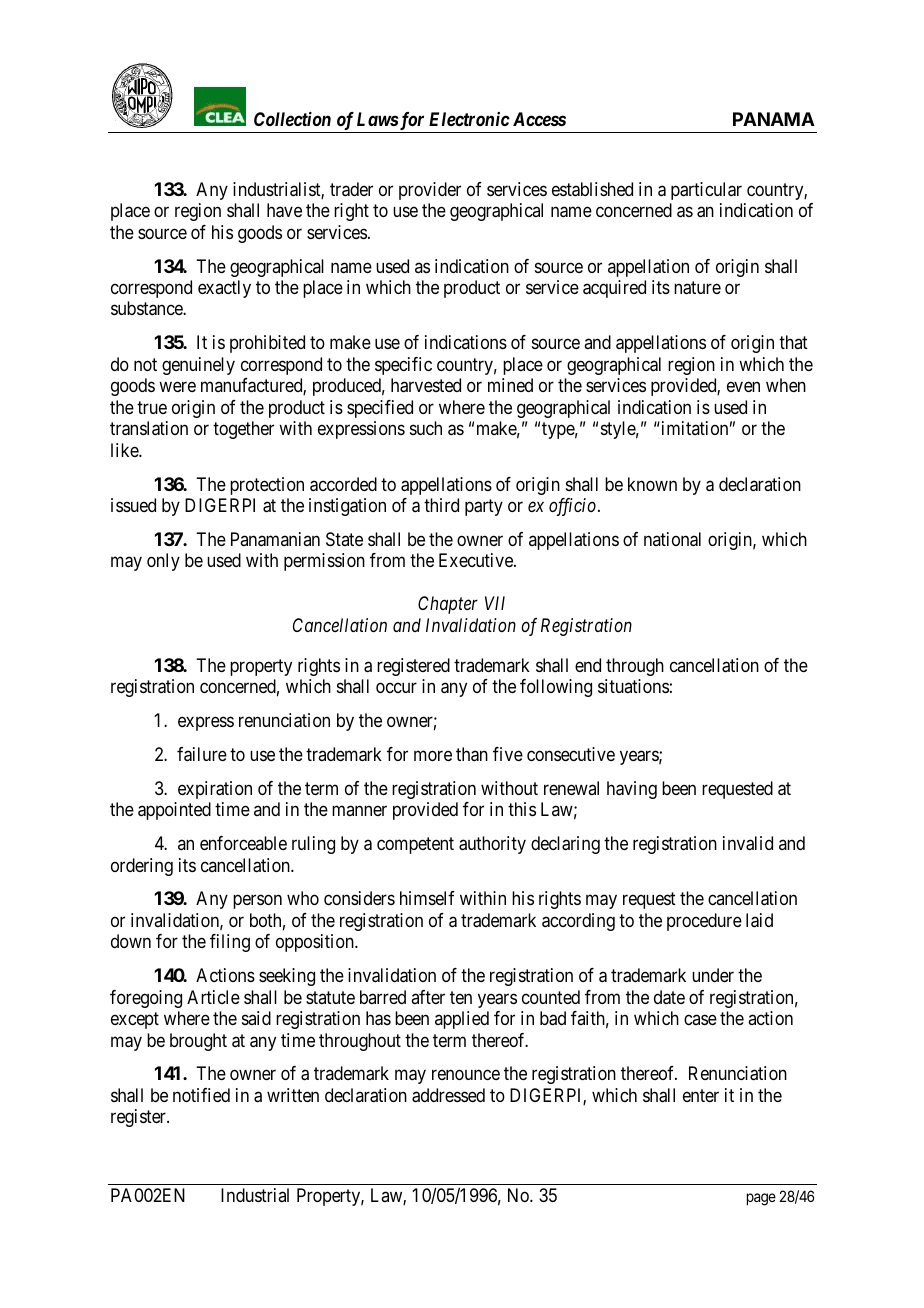 This document has height=1308, width=924. What do you see at coordinates (448, 605) in the document?
I see `Chapter` at bounding box center [448, 605].
